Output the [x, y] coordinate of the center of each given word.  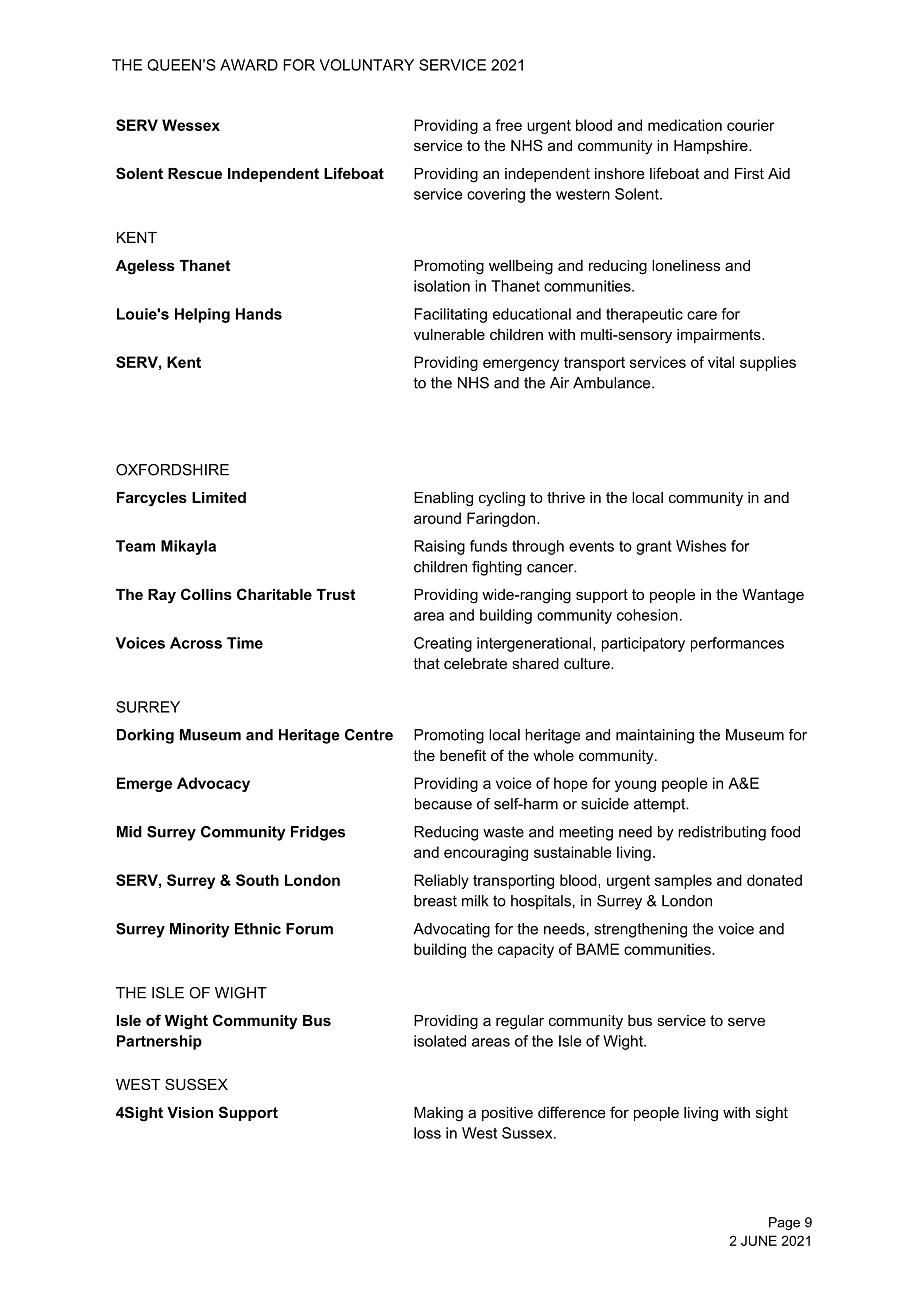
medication [685, 125]
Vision [190, 1112]
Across [196, 643]
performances [737, 644]
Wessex [191, 125]
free [508, 125]
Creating [443, 644]
